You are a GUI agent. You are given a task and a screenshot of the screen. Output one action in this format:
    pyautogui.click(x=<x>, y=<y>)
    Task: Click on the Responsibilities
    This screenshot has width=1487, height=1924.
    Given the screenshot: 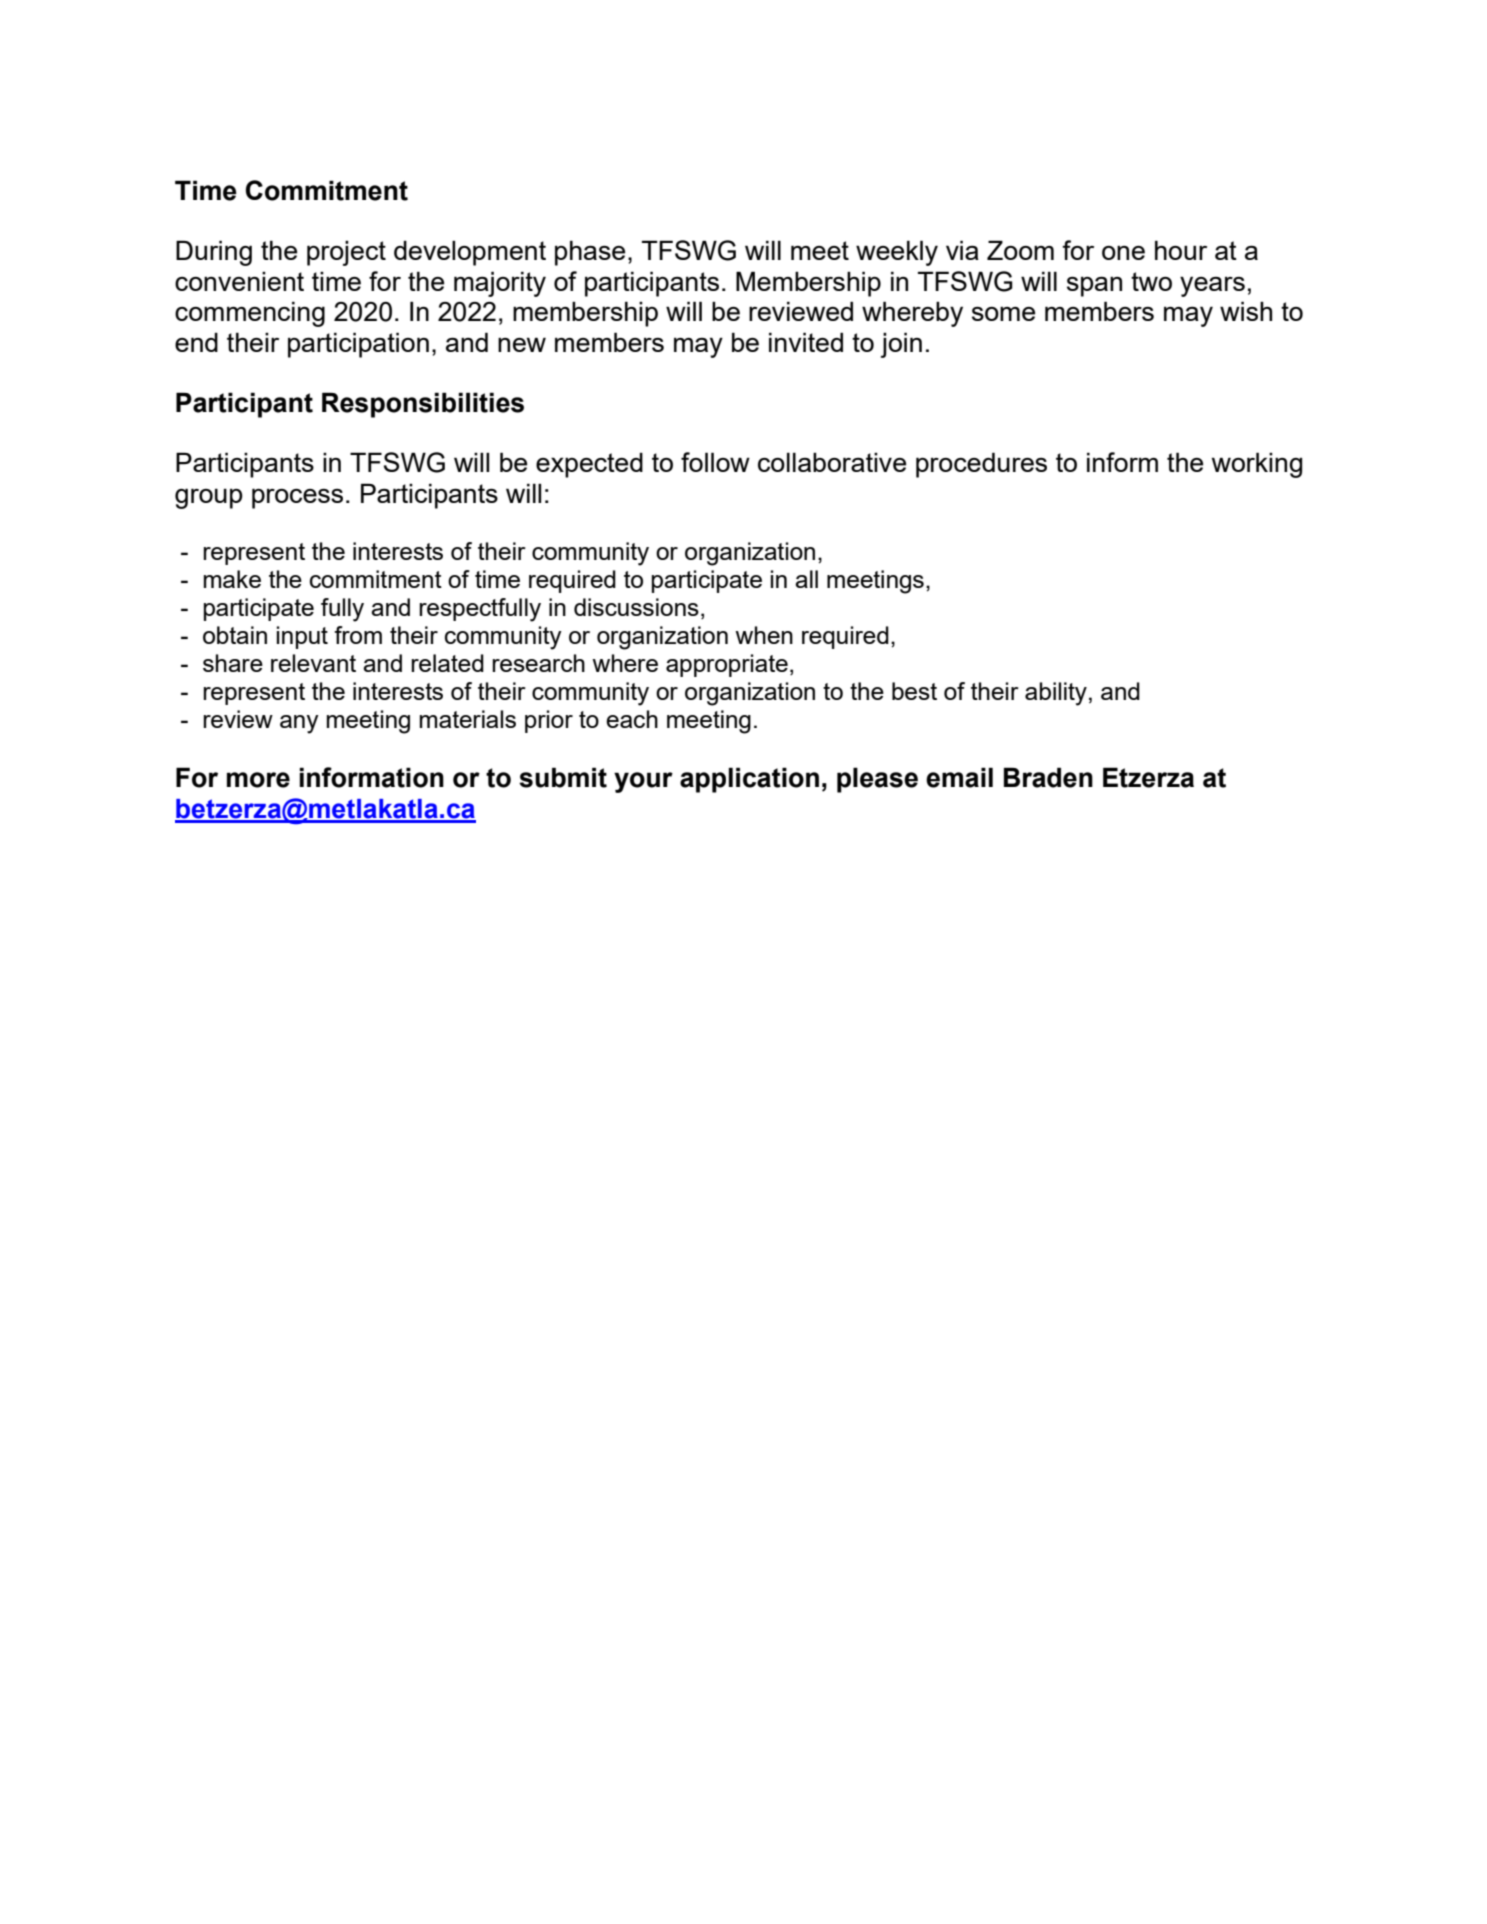 What is the action you would take?
    pyautogui.click(x=423, y=405)
